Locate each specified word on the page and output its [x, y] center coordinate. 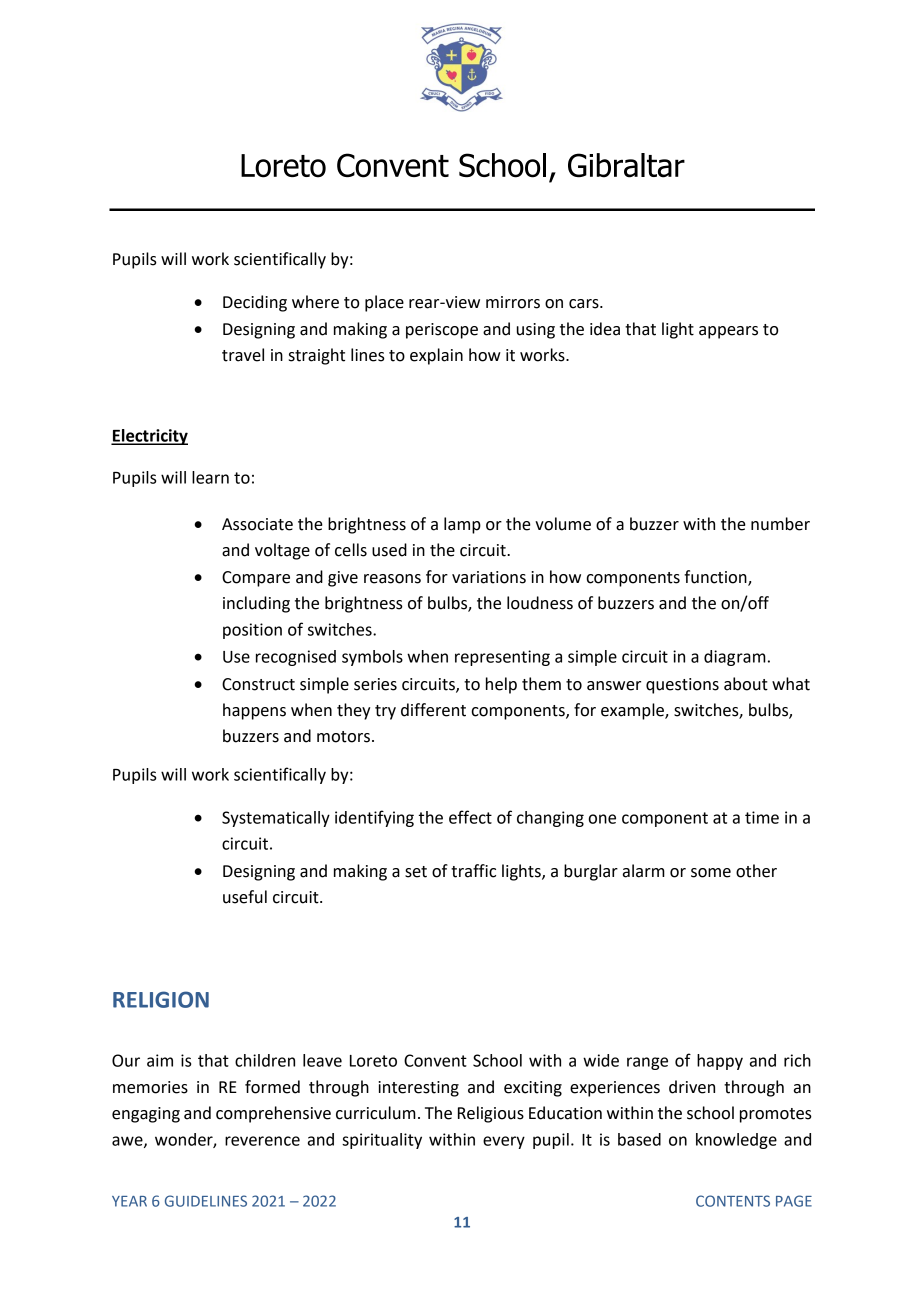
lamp [462, 525]
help [501, 685]
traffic [473, 871]
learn [210, 477]
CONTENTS [733, 1201]
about [746, 684]
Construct [258, 684]
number [780, 524]
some [711, 873]
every [504, 1142]
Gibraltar [626, 165]
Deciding [255, 303]
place [384, 303]
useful [245, 897]
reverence [262, 1141]
